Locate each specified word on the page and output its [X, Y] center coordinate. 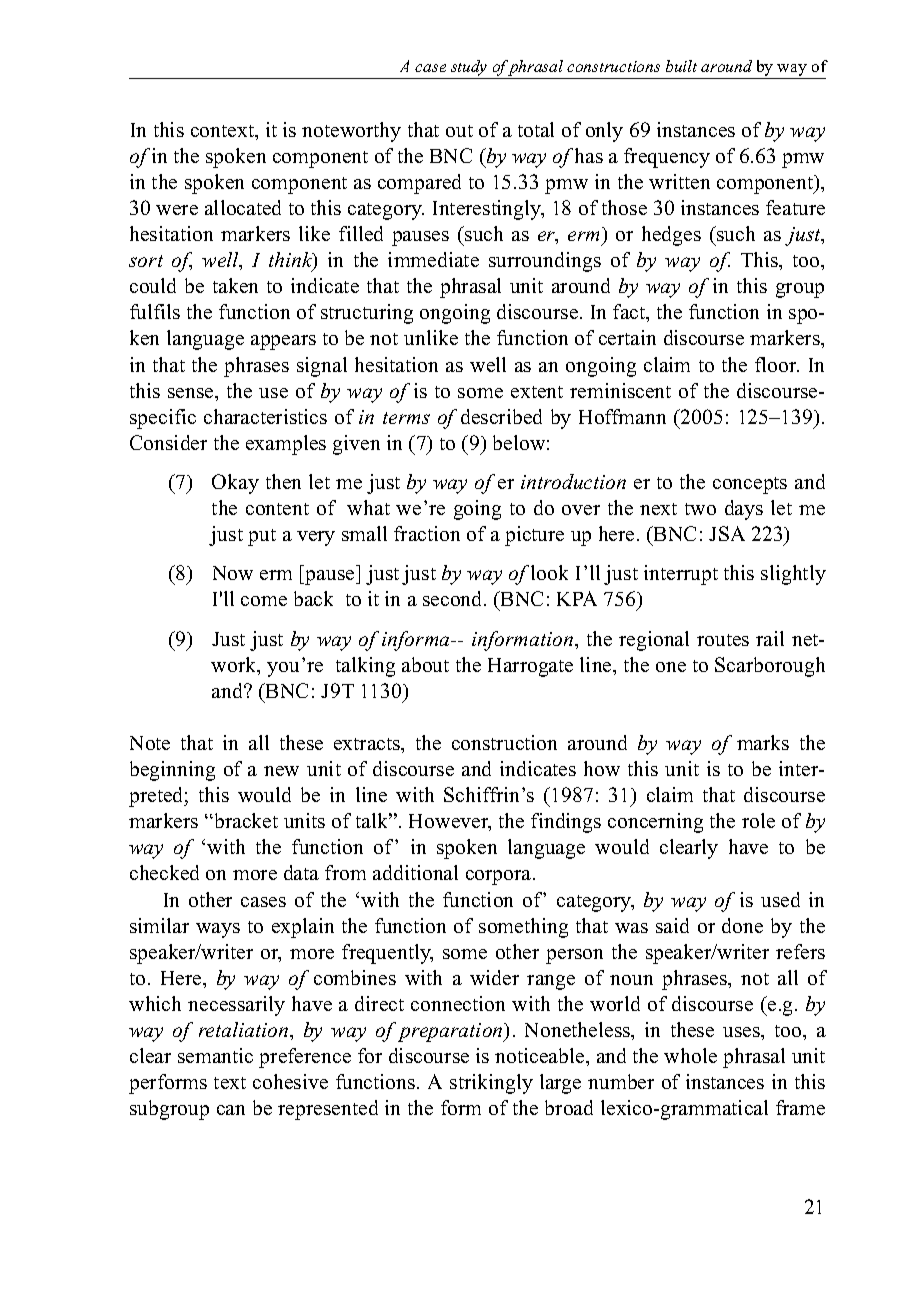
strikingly [491, 1084]
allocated [243, 207]
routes [723, 640]
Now [233, 573]
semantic [215, 1055]
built [681, 66]
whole [690, 1055]
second [454, 598]
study [469, 69]
